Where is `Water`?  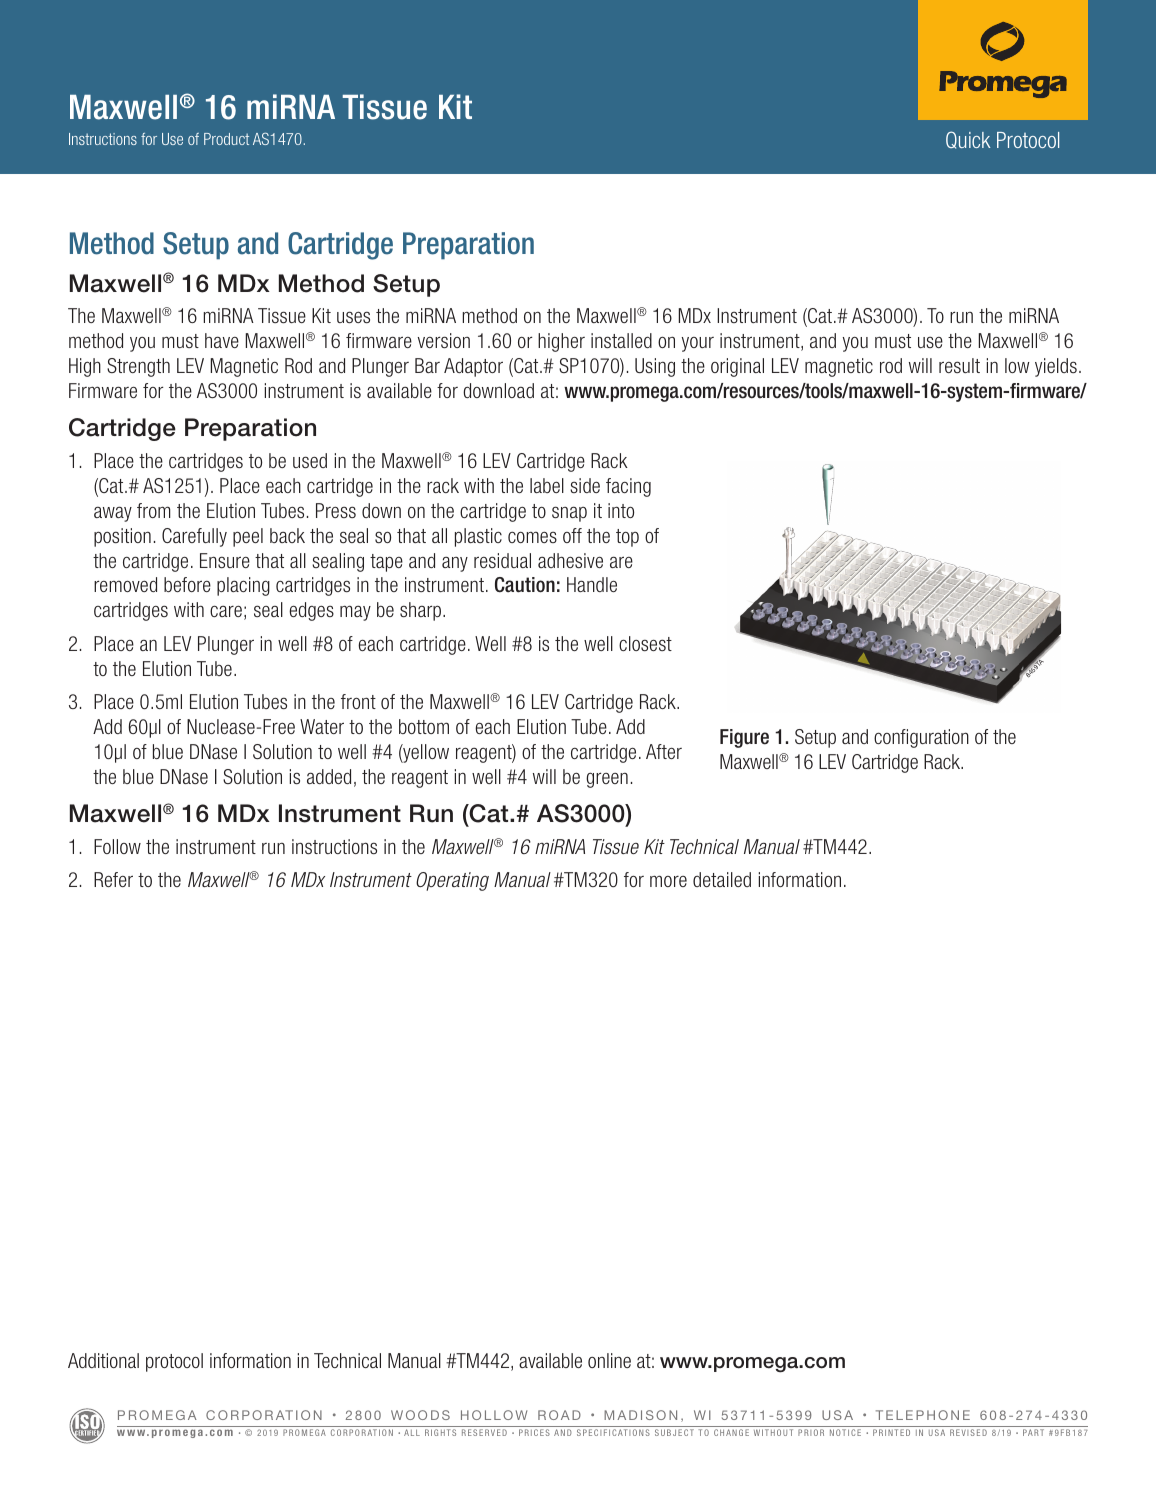
Water is located at coordinates (322, 726).
